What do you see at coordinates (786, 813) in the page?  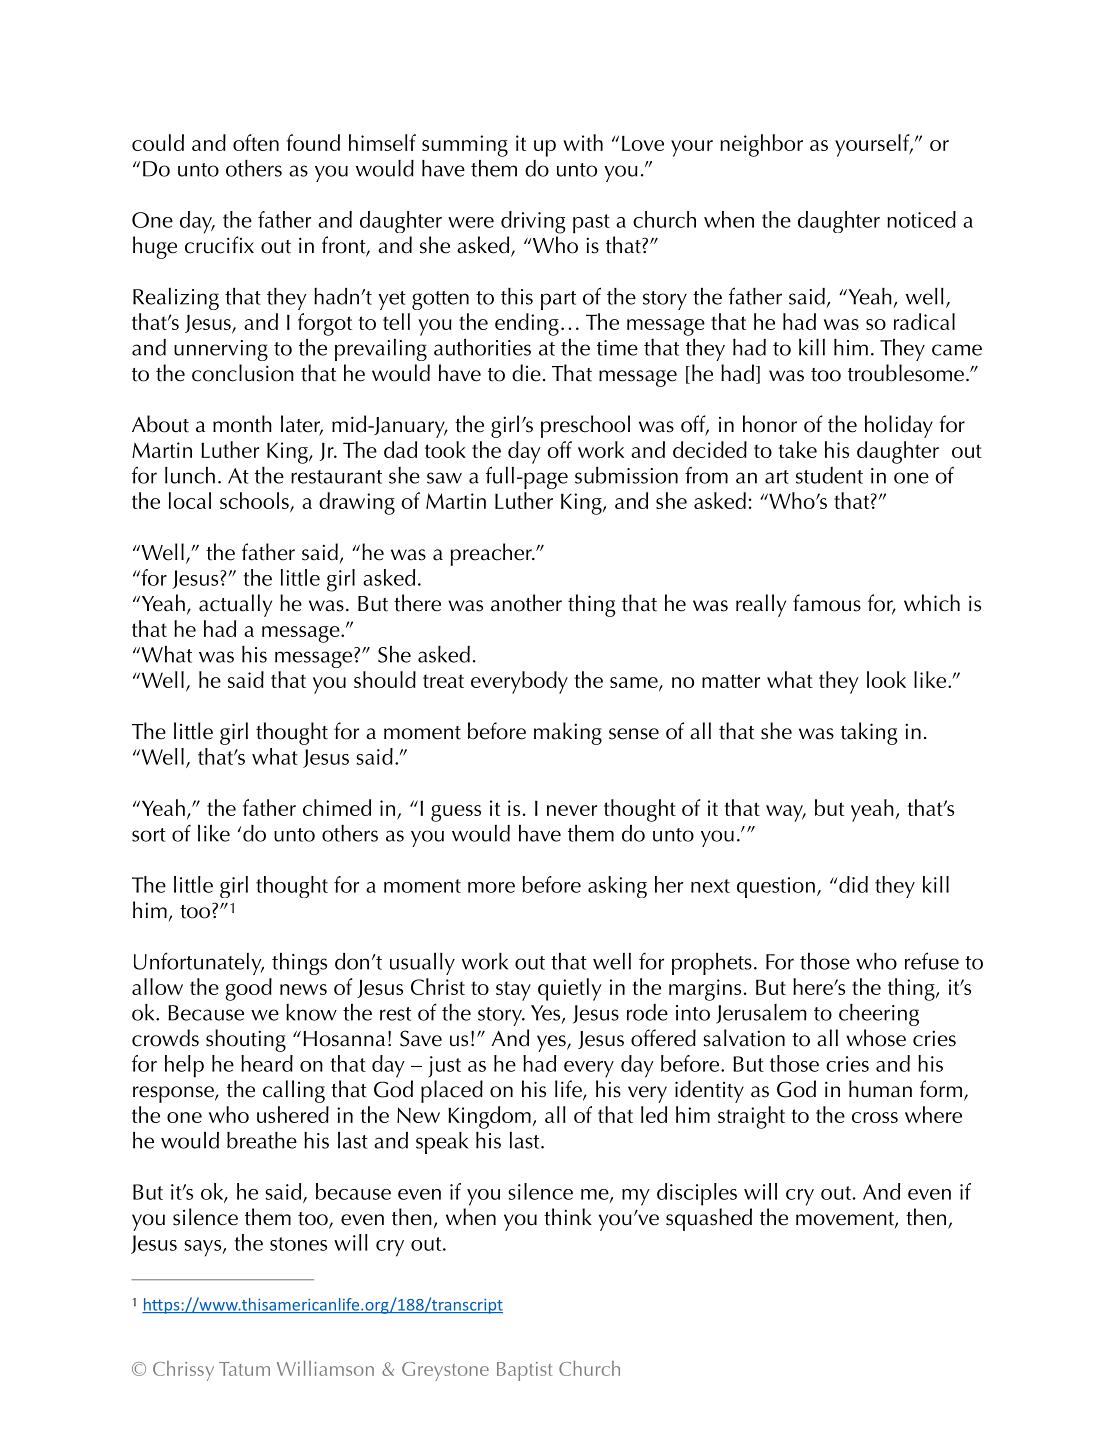 I see `way` at bounding box center [786, 813].
